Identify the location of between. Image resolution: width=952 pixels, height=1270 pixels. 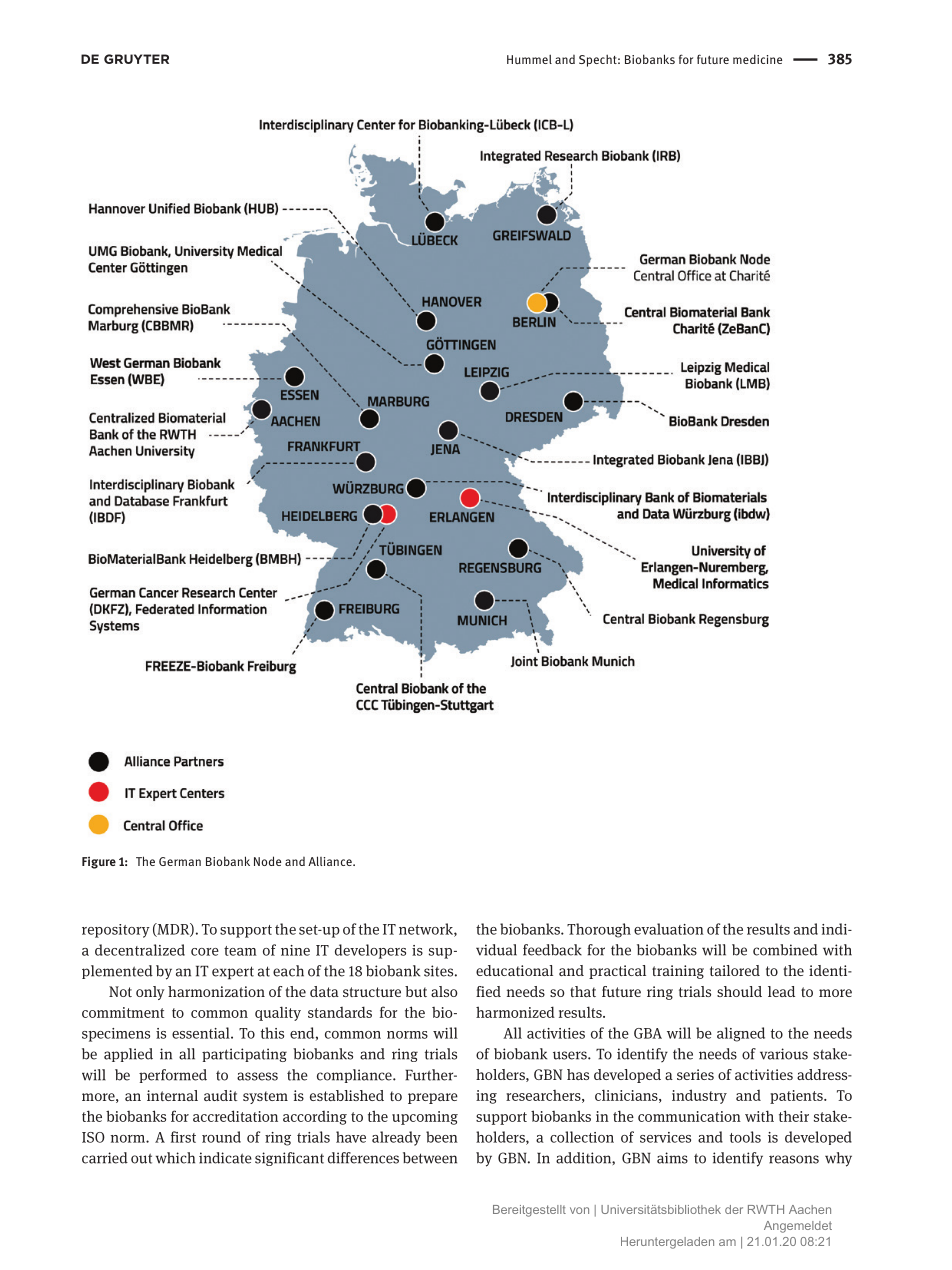
(430, 1158).
